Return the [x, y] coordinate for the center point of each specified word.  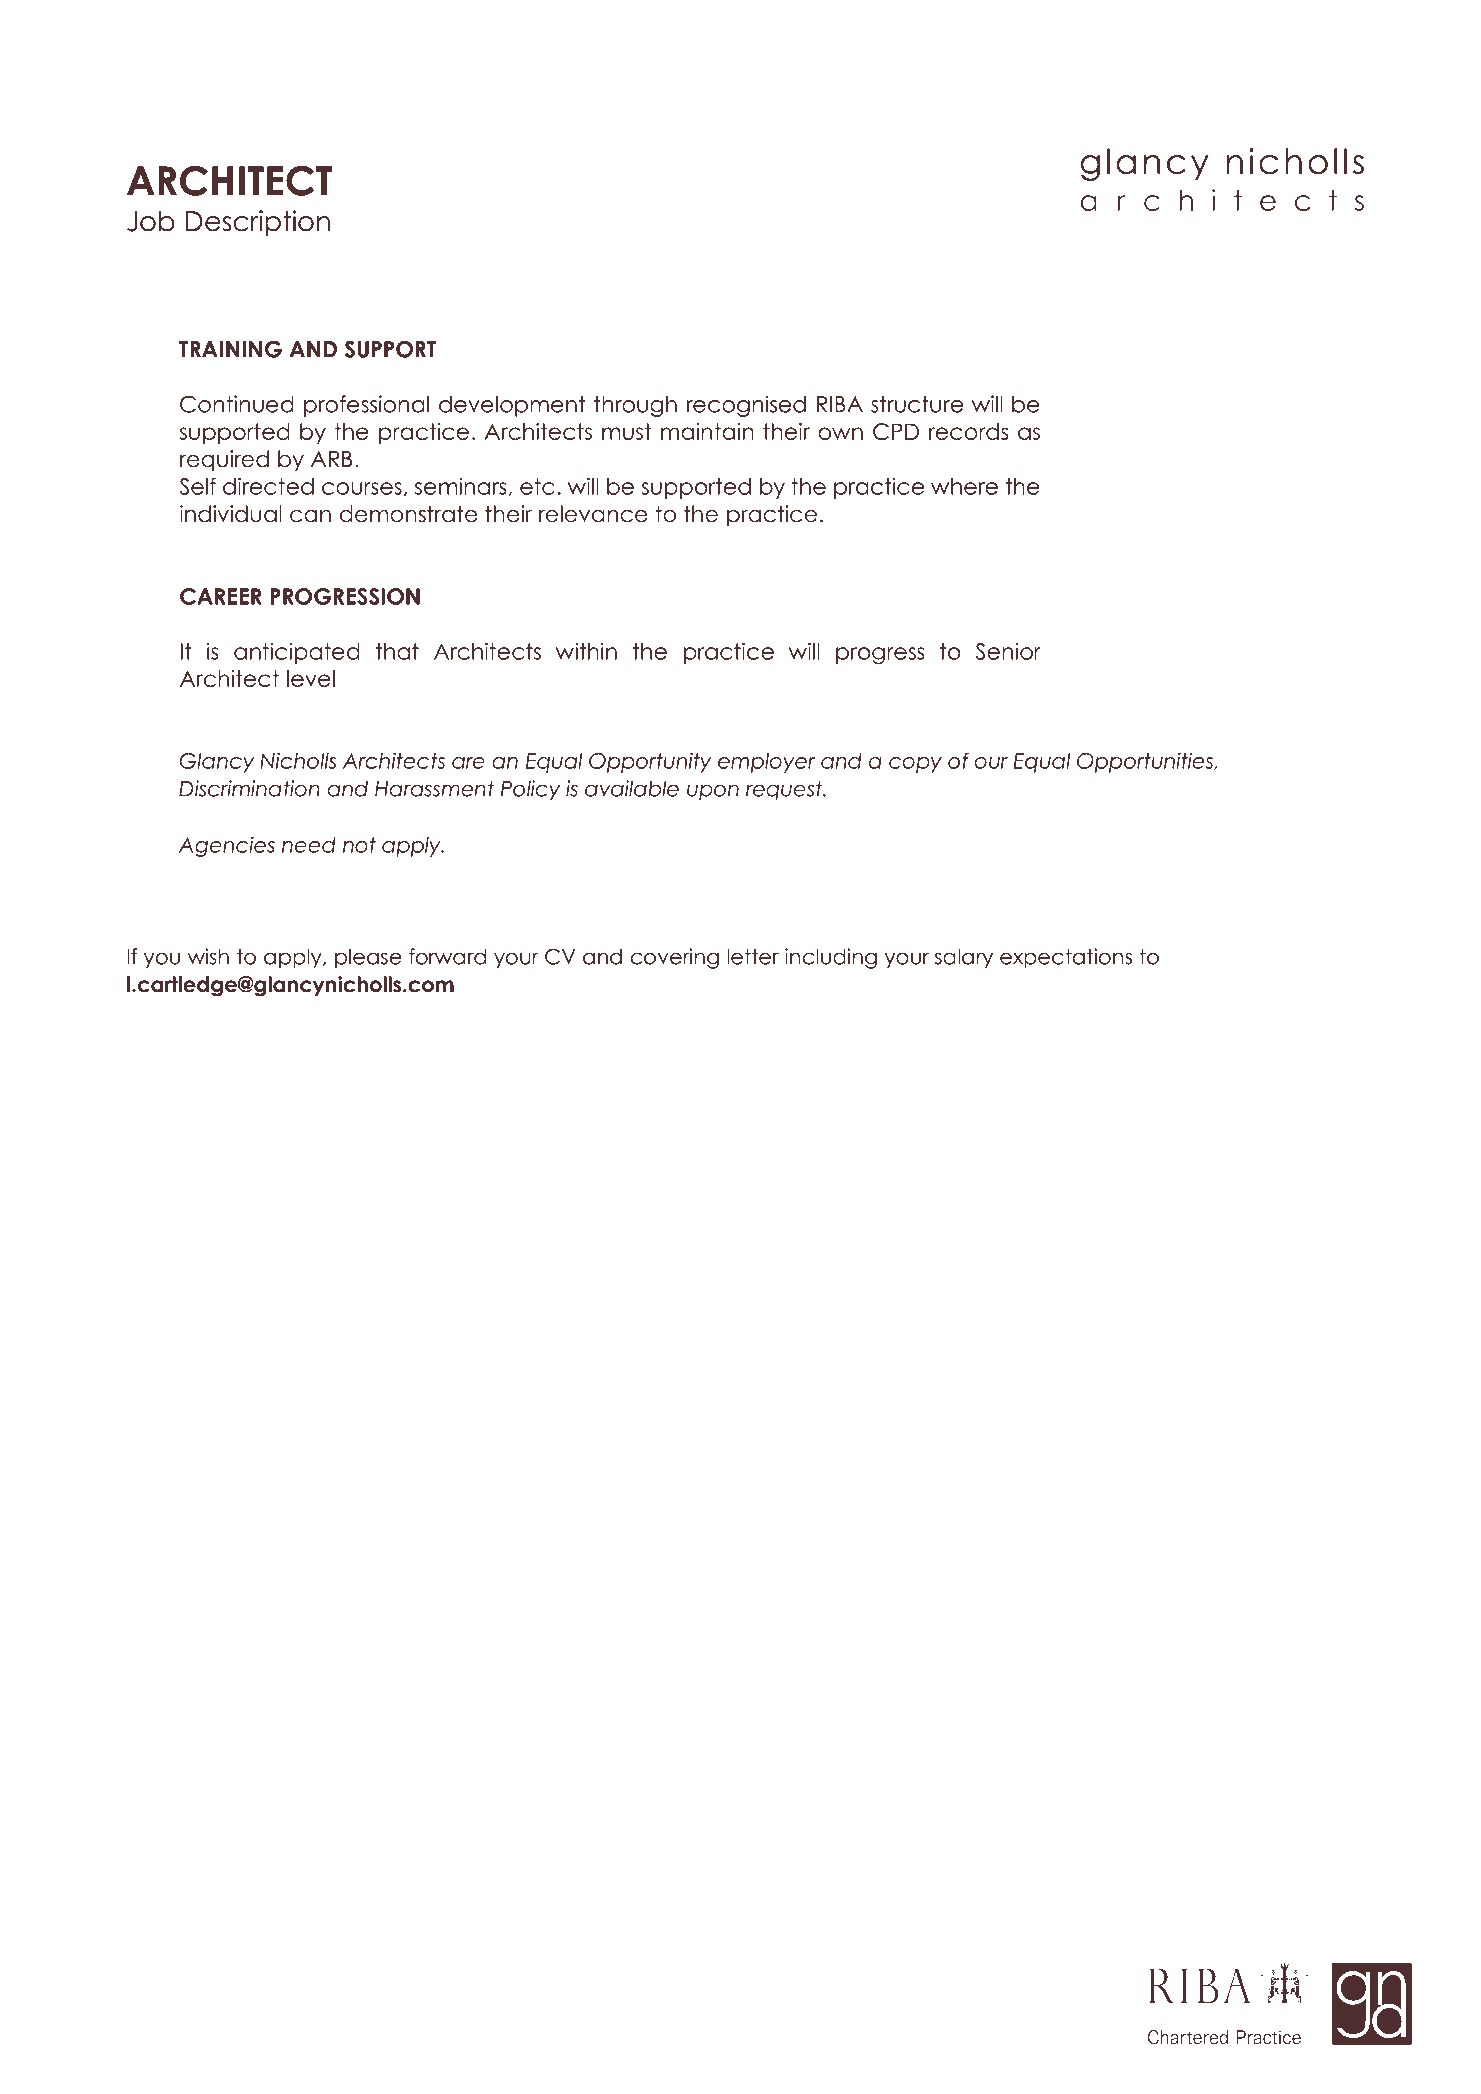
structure [917, 404]
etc [537, 486]
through [635, 406]
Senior [1008, 651]
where [964, 486]
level [311, 678]
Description [257, 223]
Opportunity [650, 762]
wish [208, 956]
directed [268, 486]
